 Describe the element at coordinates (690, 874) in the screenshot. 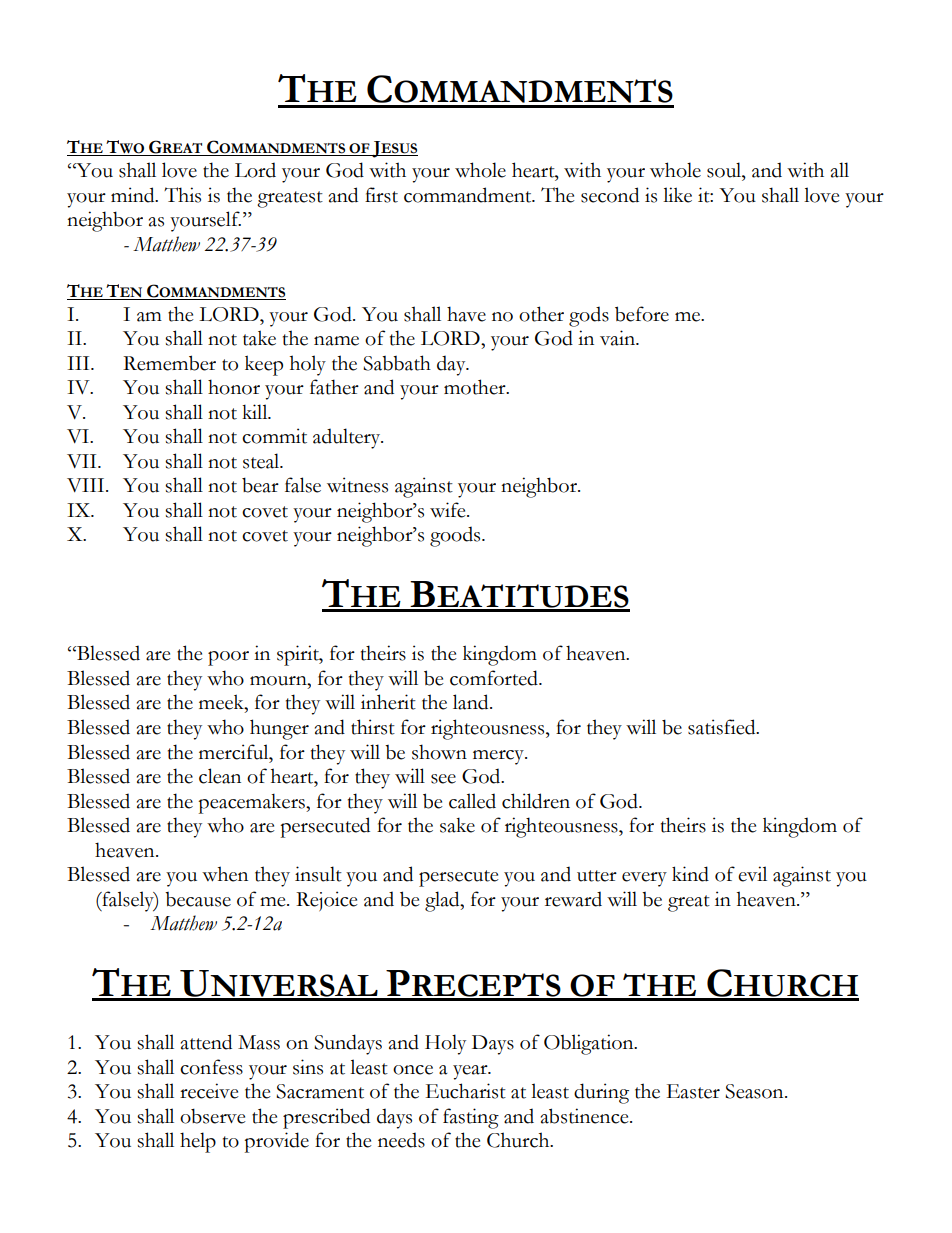

I see `kind` at that location.
